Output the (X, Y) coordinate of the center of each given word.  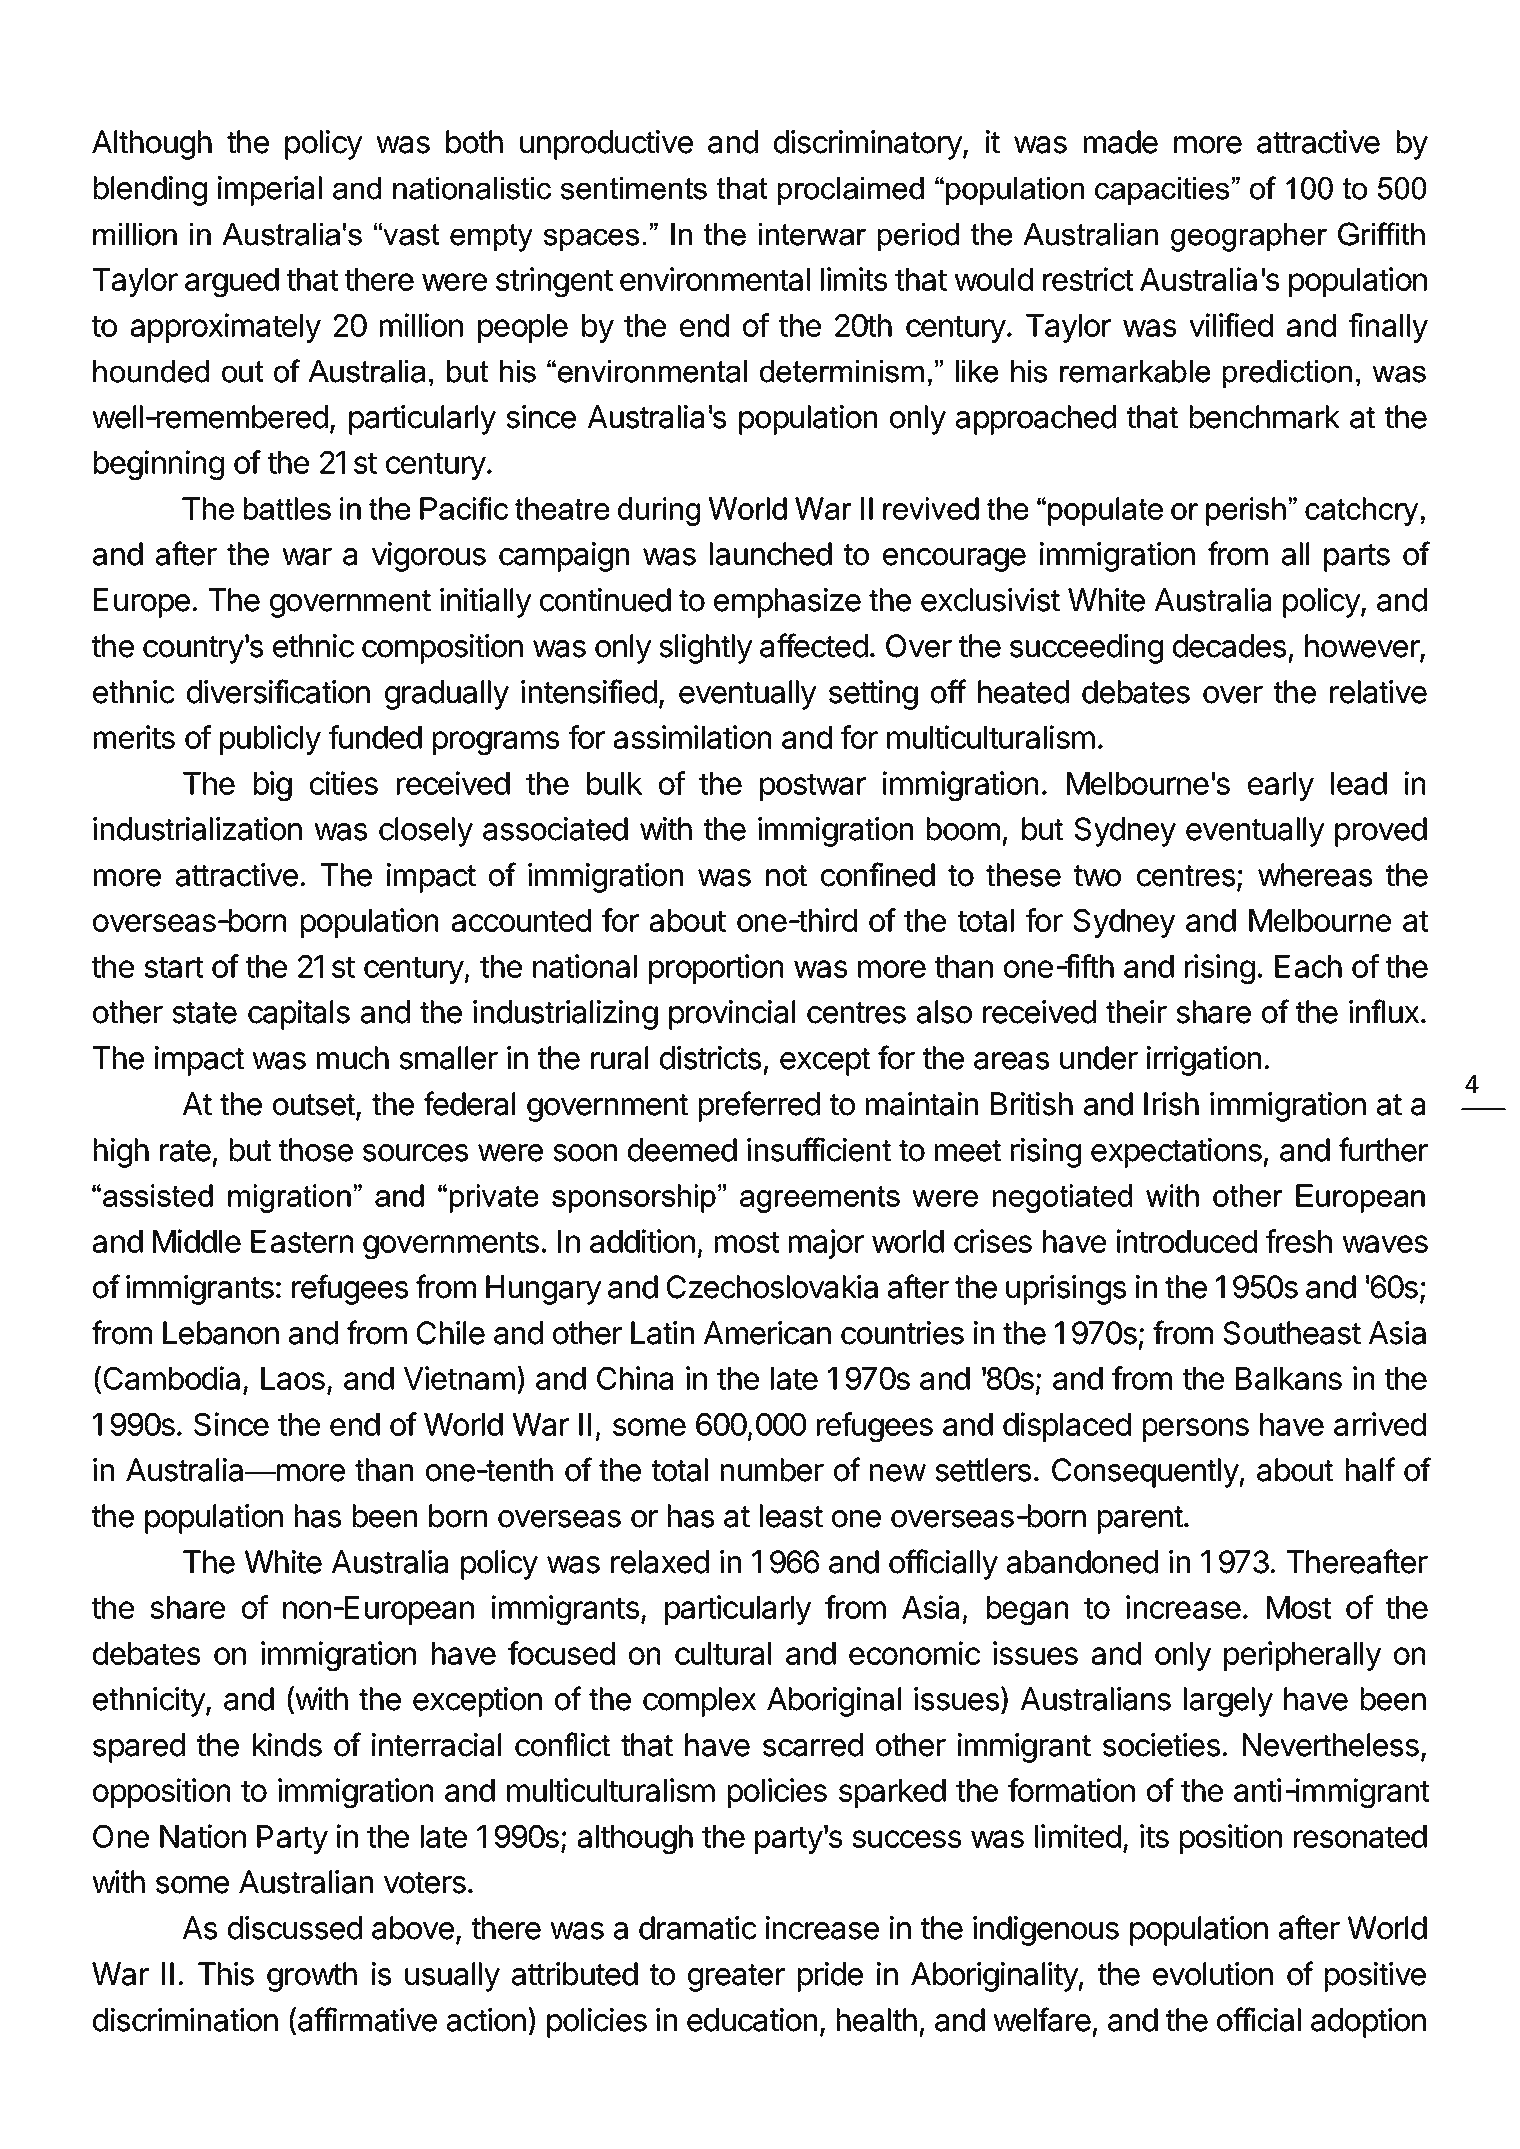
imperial (270, 191)
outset (314, 1105)
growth (312, 1977)
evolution (1213, 1974)
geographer (1249, 237)
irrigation (1204, 1061)
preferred (759, 1106)
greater (736, 1978)
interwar (812, 234)
